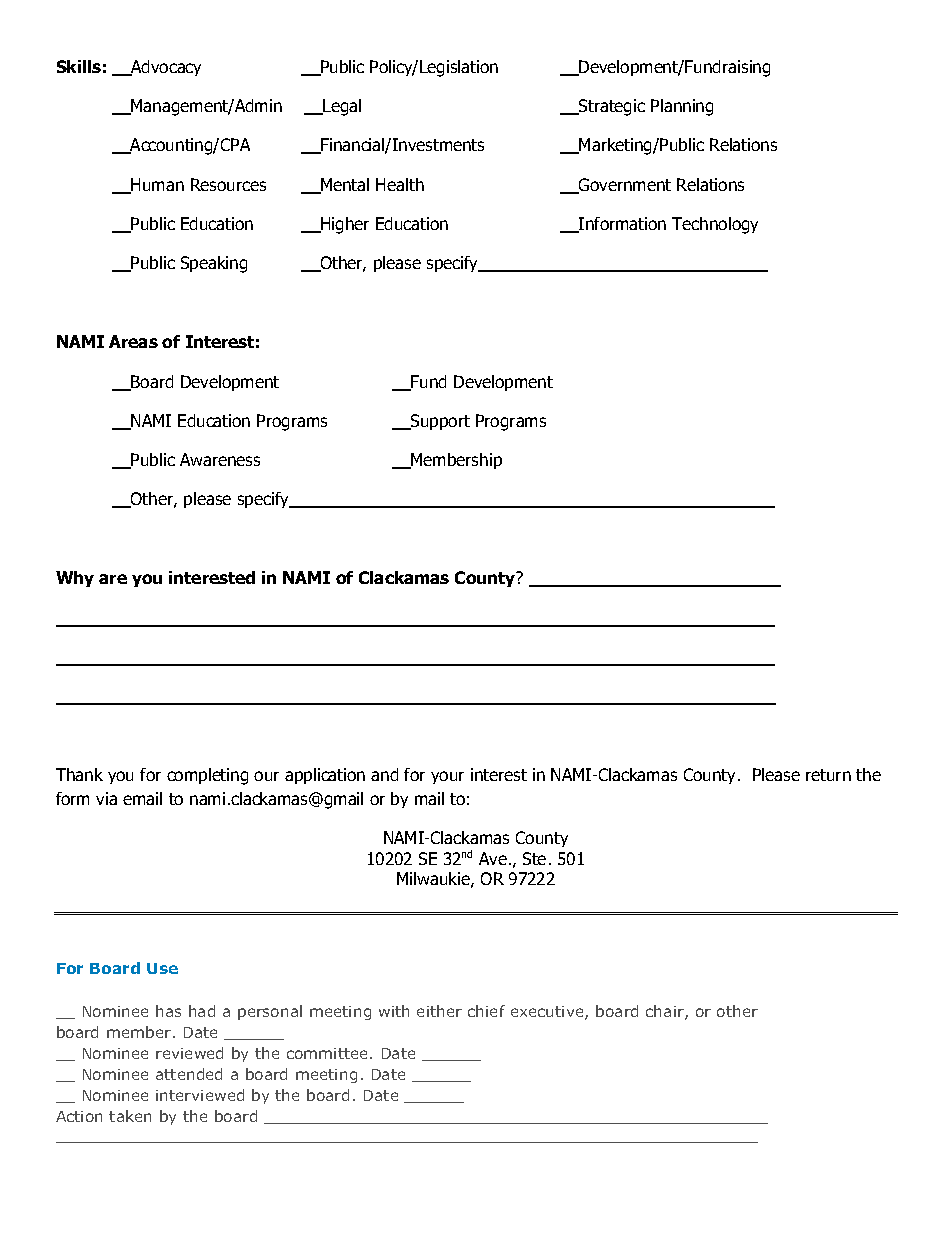  Describe the element at coordinates (828, 775) in the image. I see `return` at that location.
